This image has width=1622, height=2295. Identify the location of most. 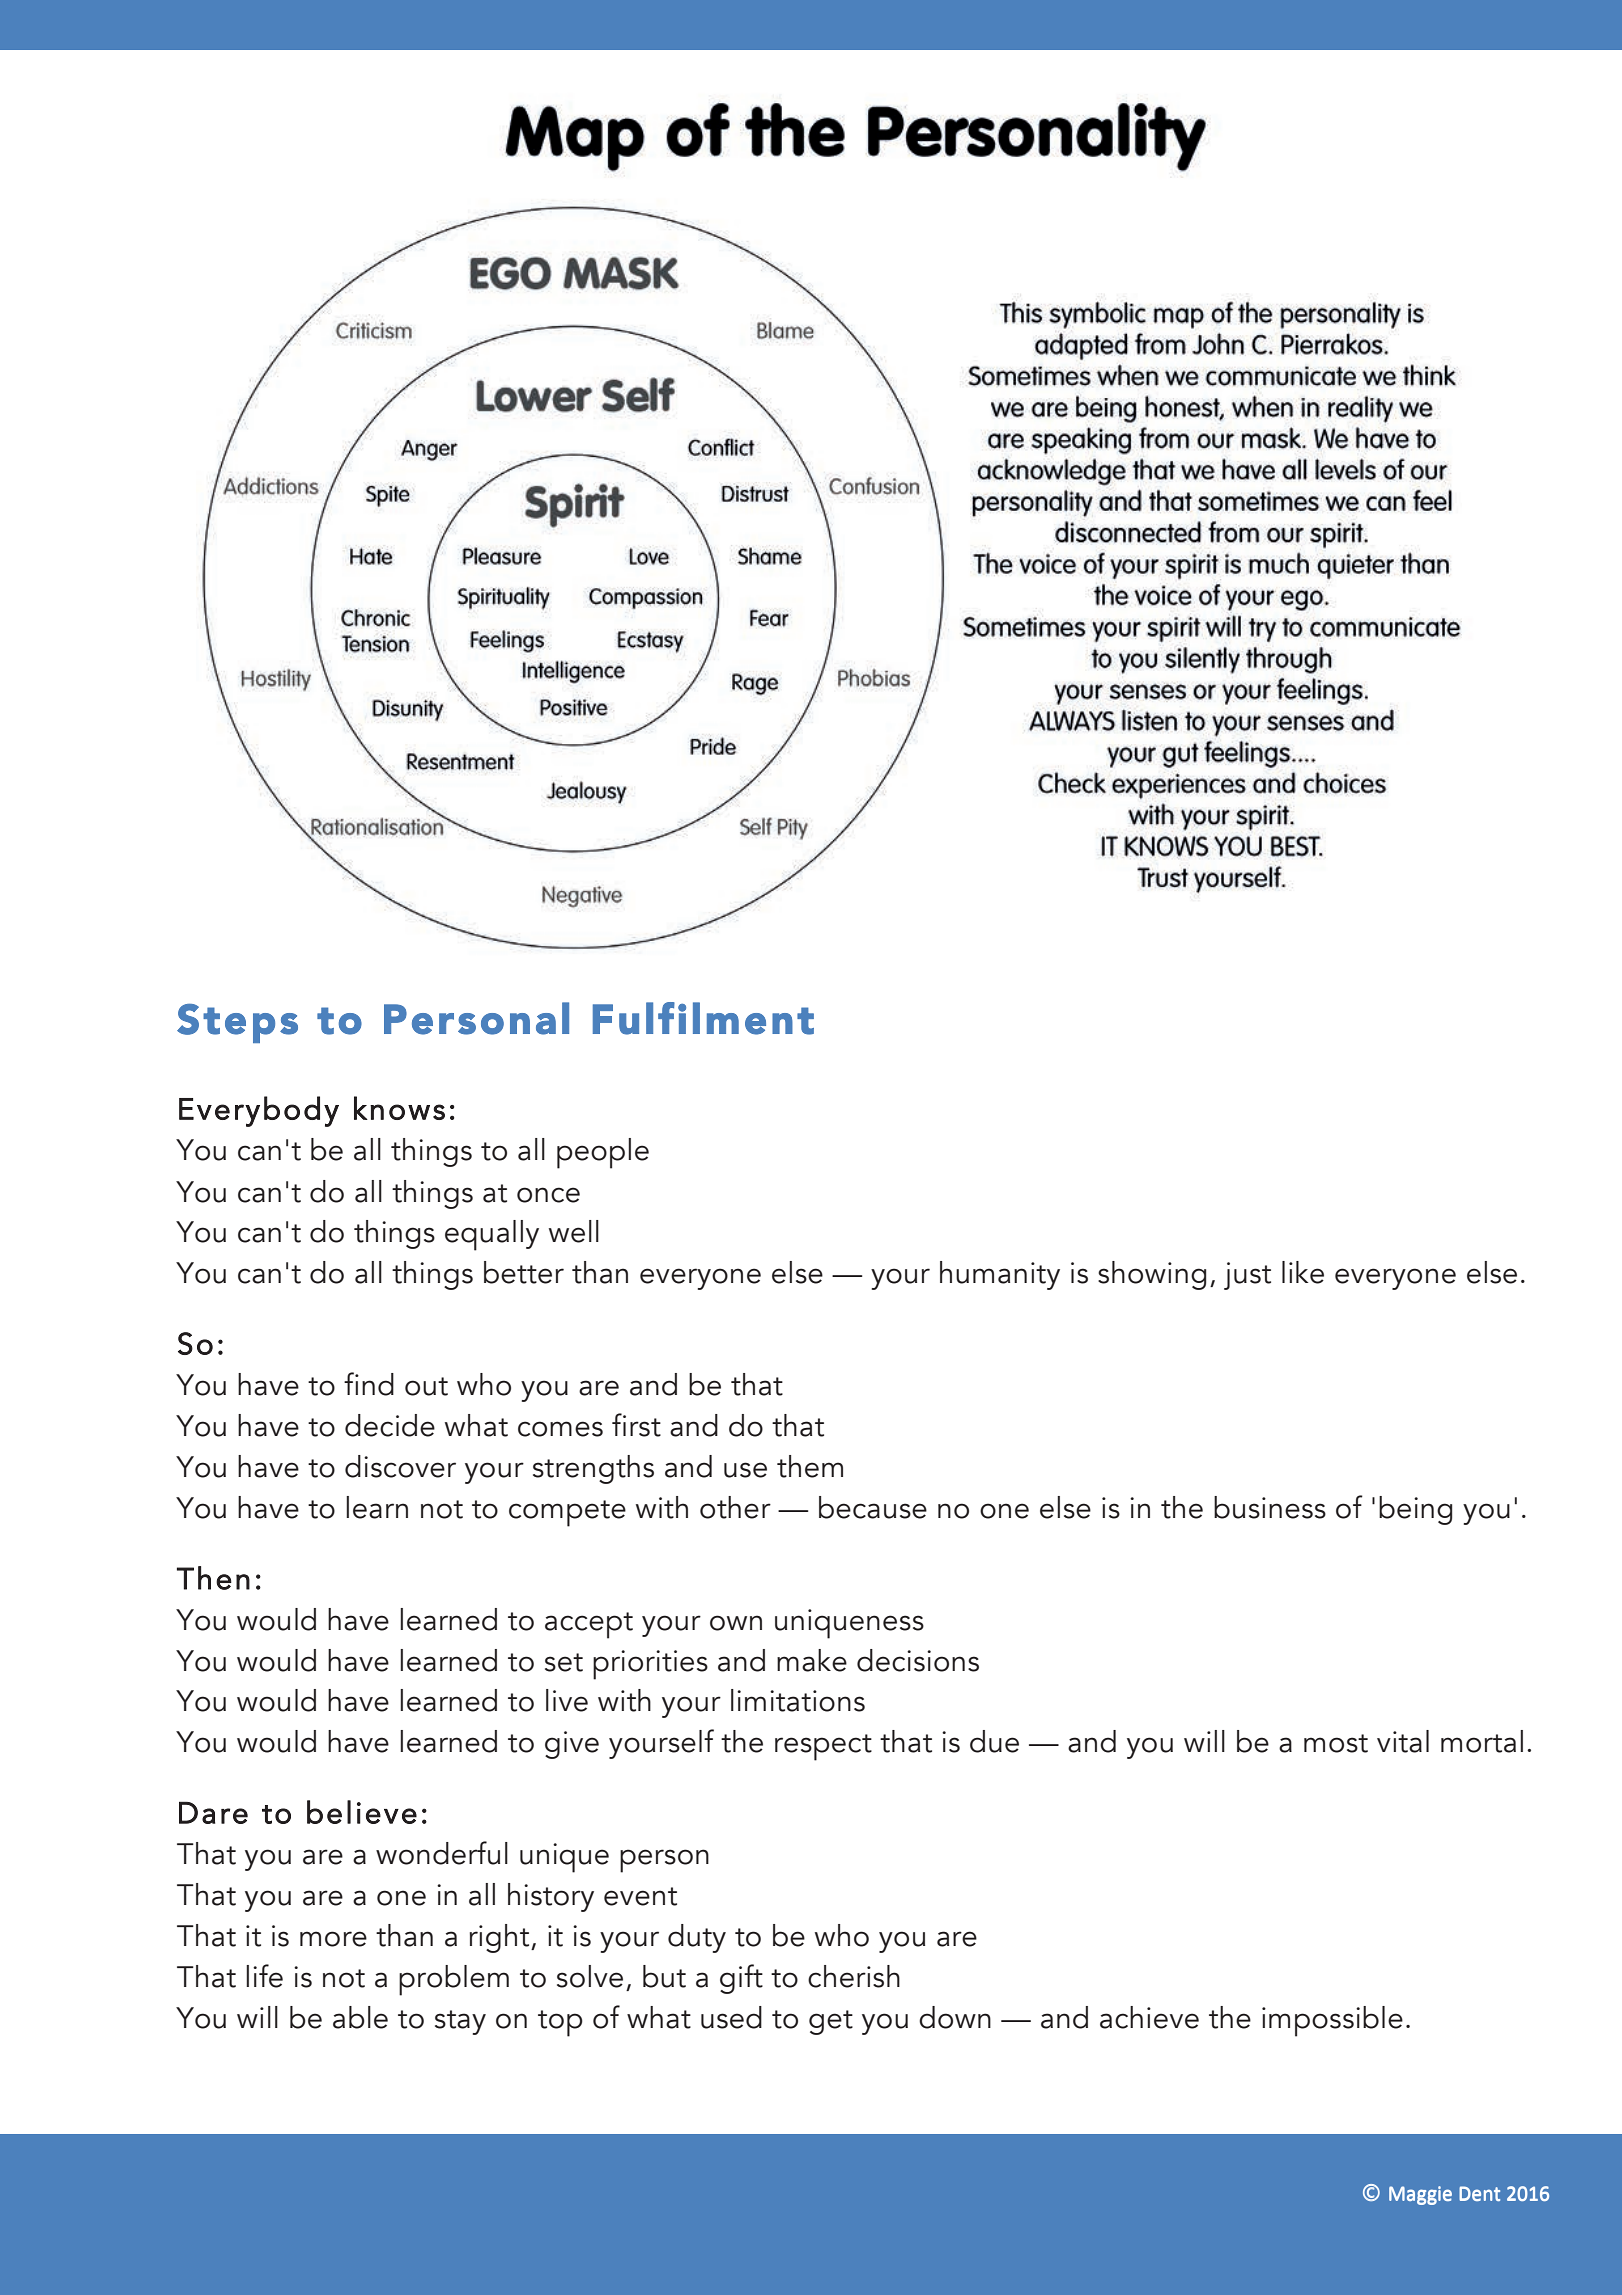
(1336, 1743).
